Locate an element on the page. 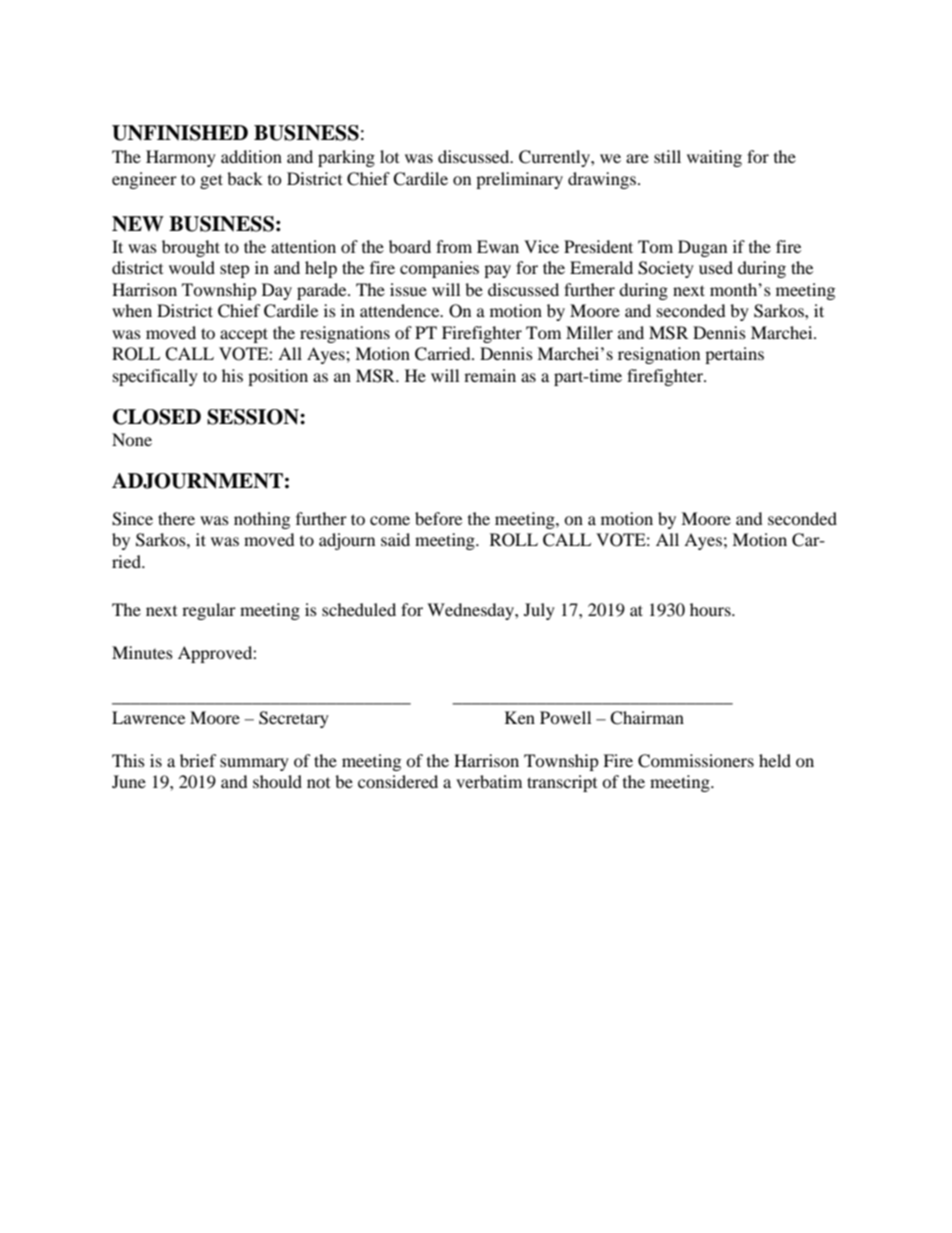  verbatim is located at coordinates (489, 781).
